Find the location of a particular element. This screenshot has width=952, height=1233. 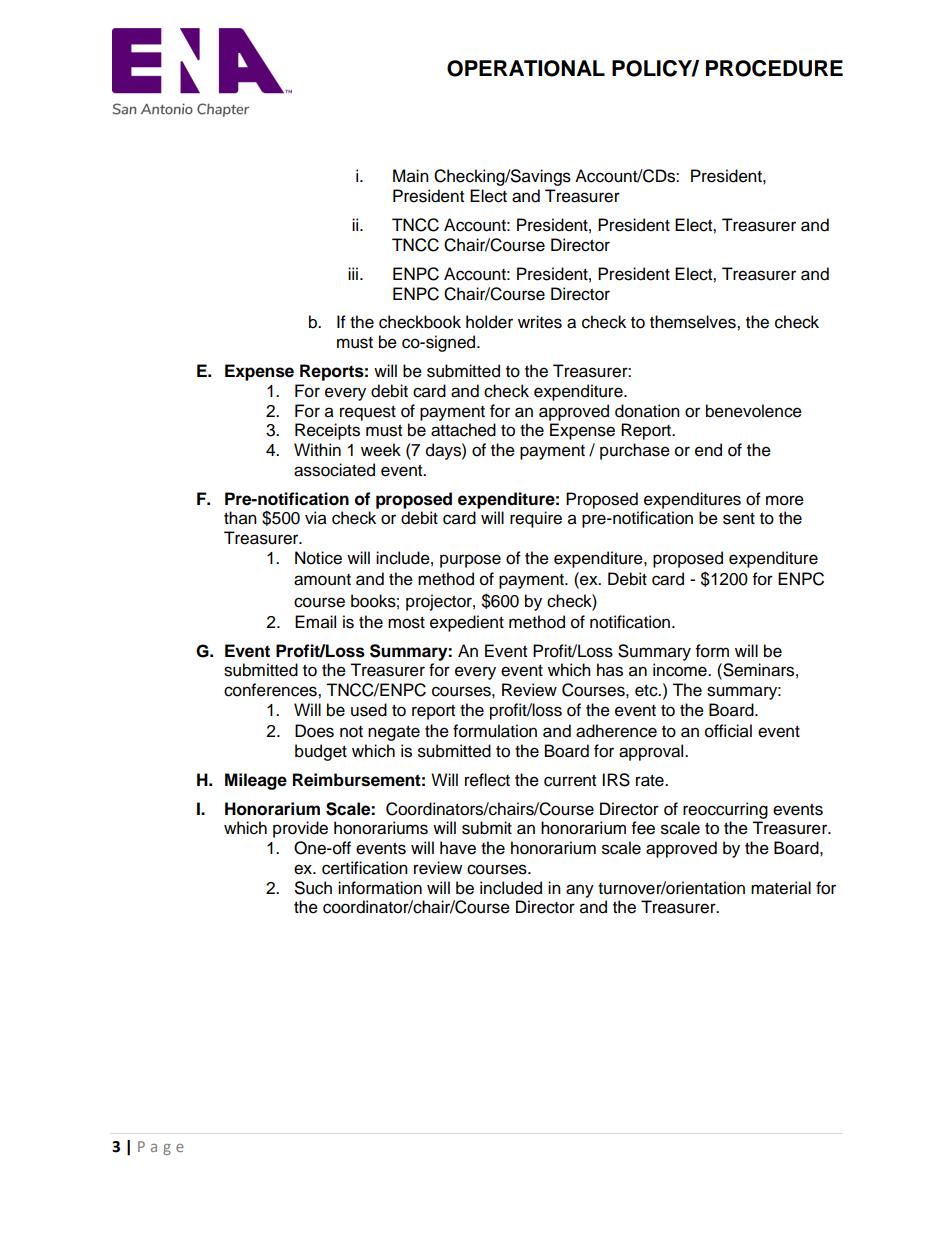

material is located at coordinates (781, 888).
